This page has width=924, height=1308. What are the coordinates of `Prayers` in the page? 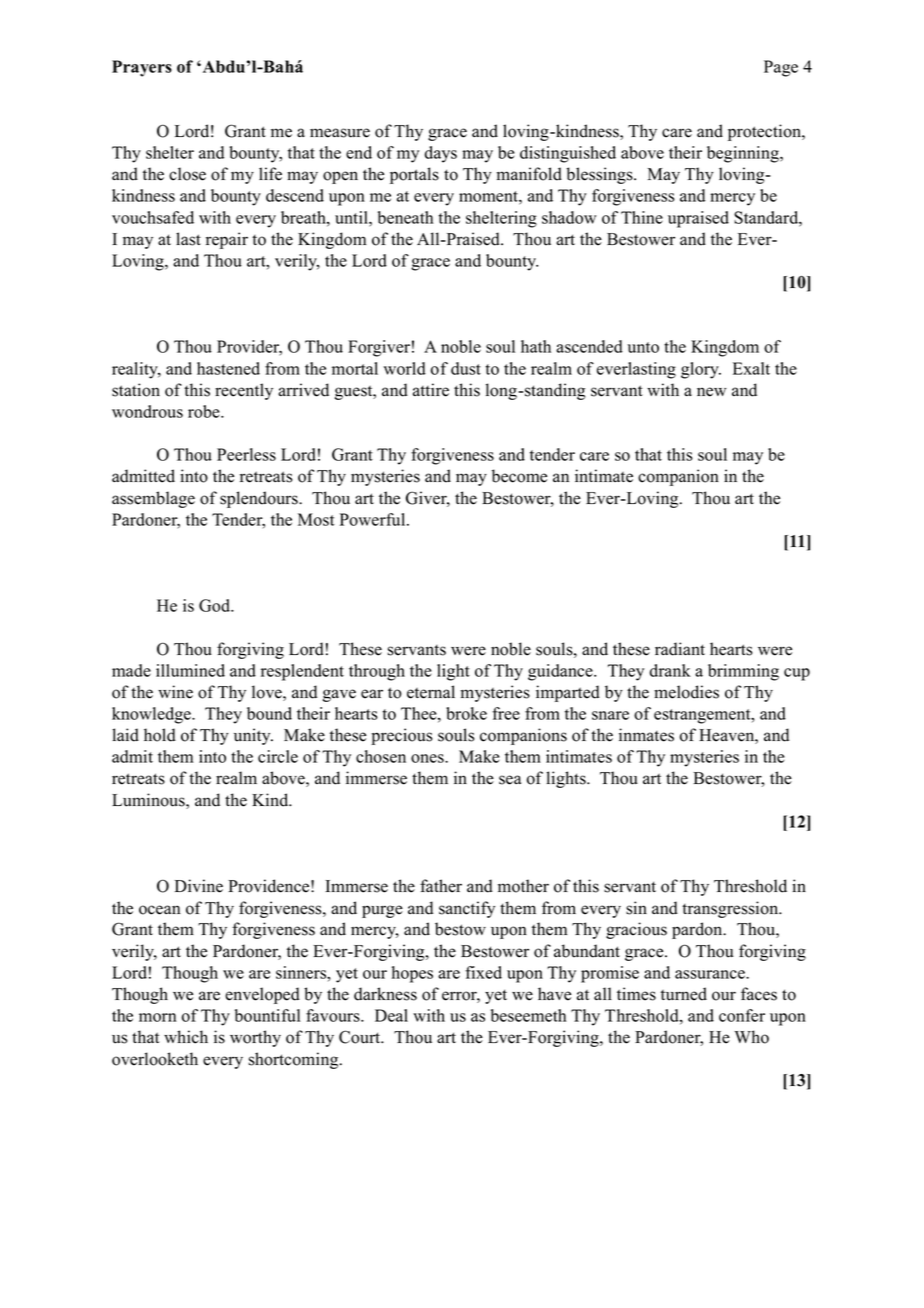 It's located at (142, 68).
